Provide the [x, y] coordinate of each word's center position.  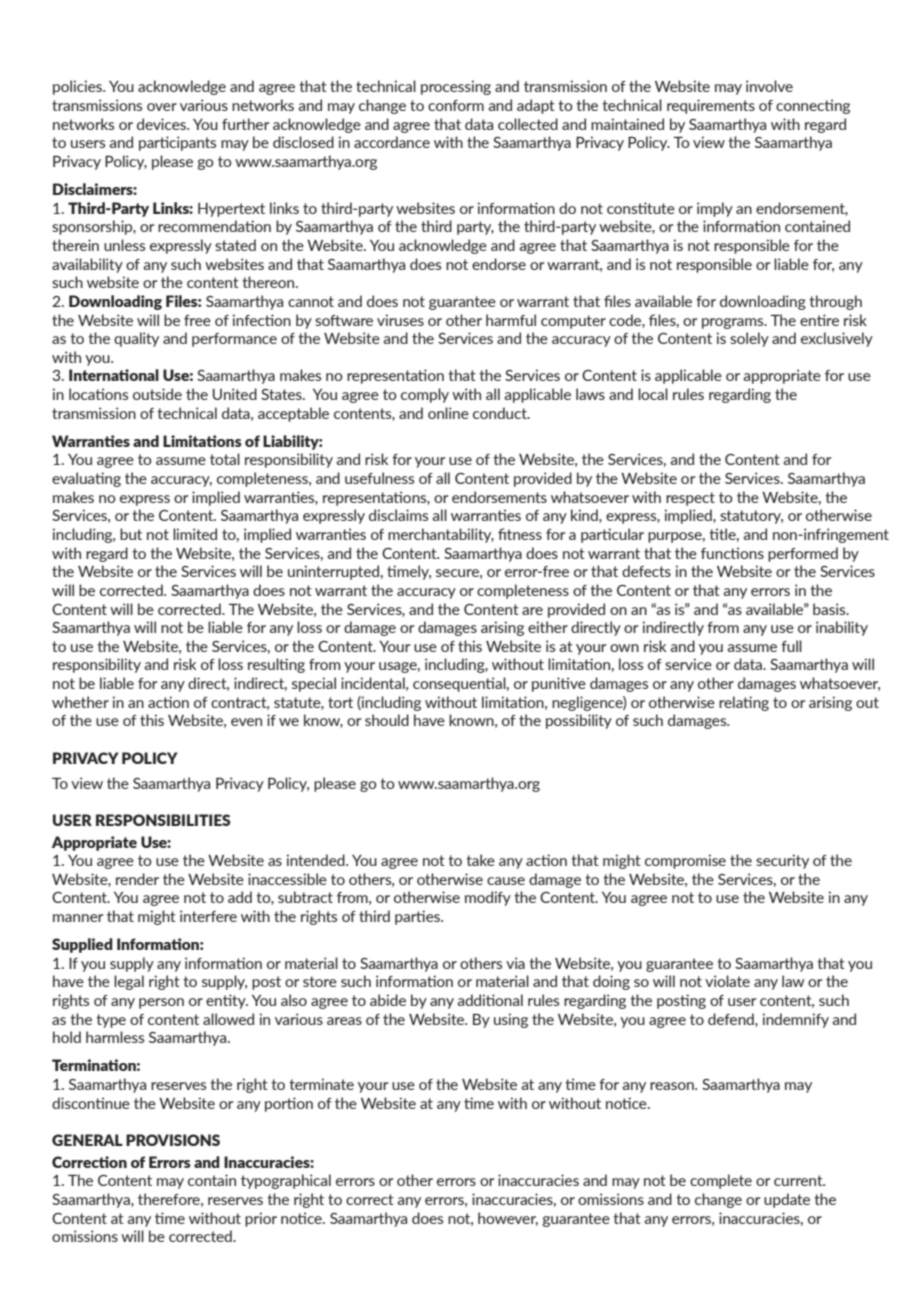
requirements [711, 106]
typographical [286, 1181]
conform [456, 105]
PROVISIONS [173, 1140]
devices [162, 124]
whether [80, 702]
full [791, 646]
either [548, 627]
